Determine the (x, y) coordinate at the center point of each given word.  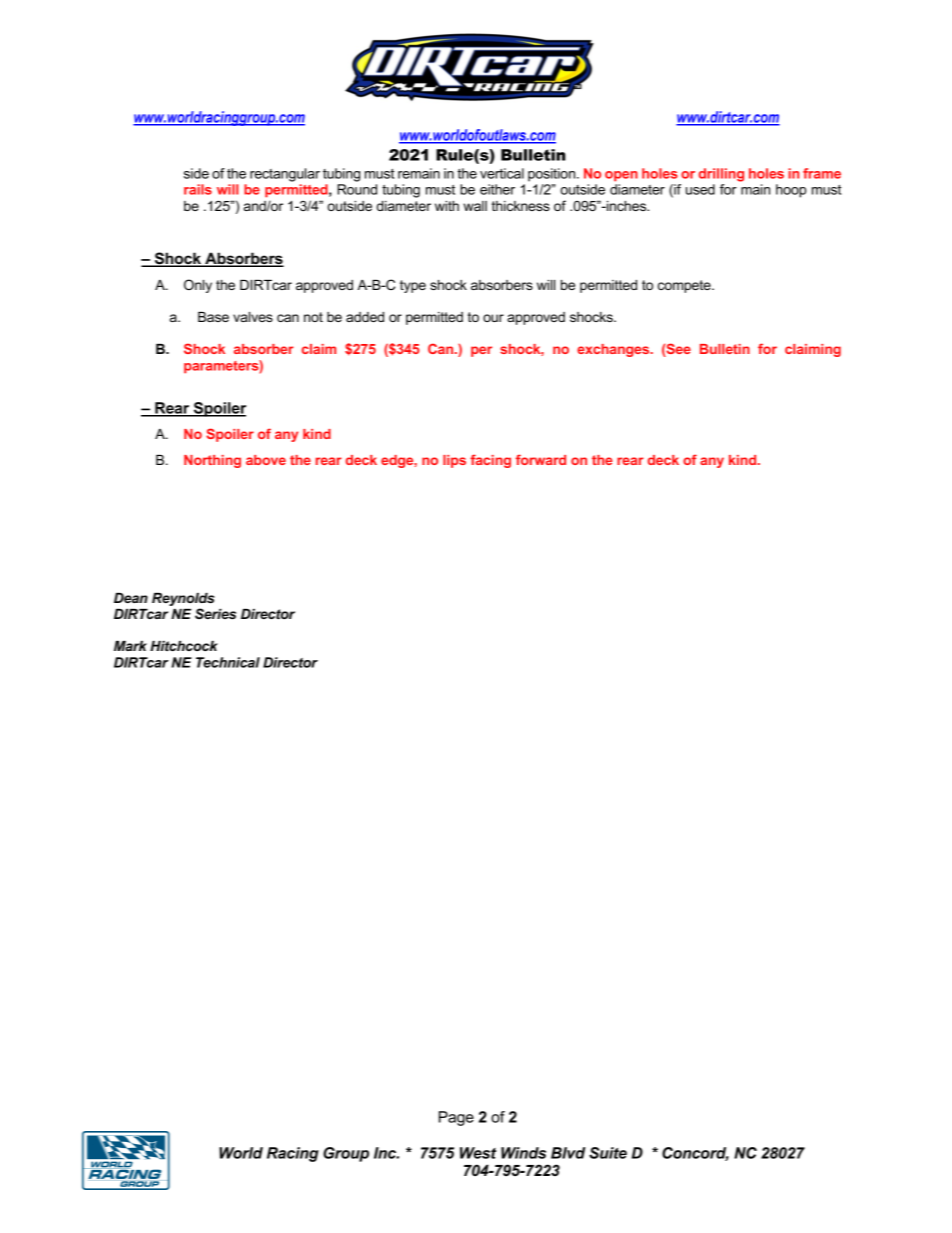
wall (475, 206)
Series (215, 613)
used (700, 189)
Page (456, 1118)
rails (198, 189)
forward (541, 459)
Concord (695, 1154)
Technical (228, 662)
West (478, 1153)
